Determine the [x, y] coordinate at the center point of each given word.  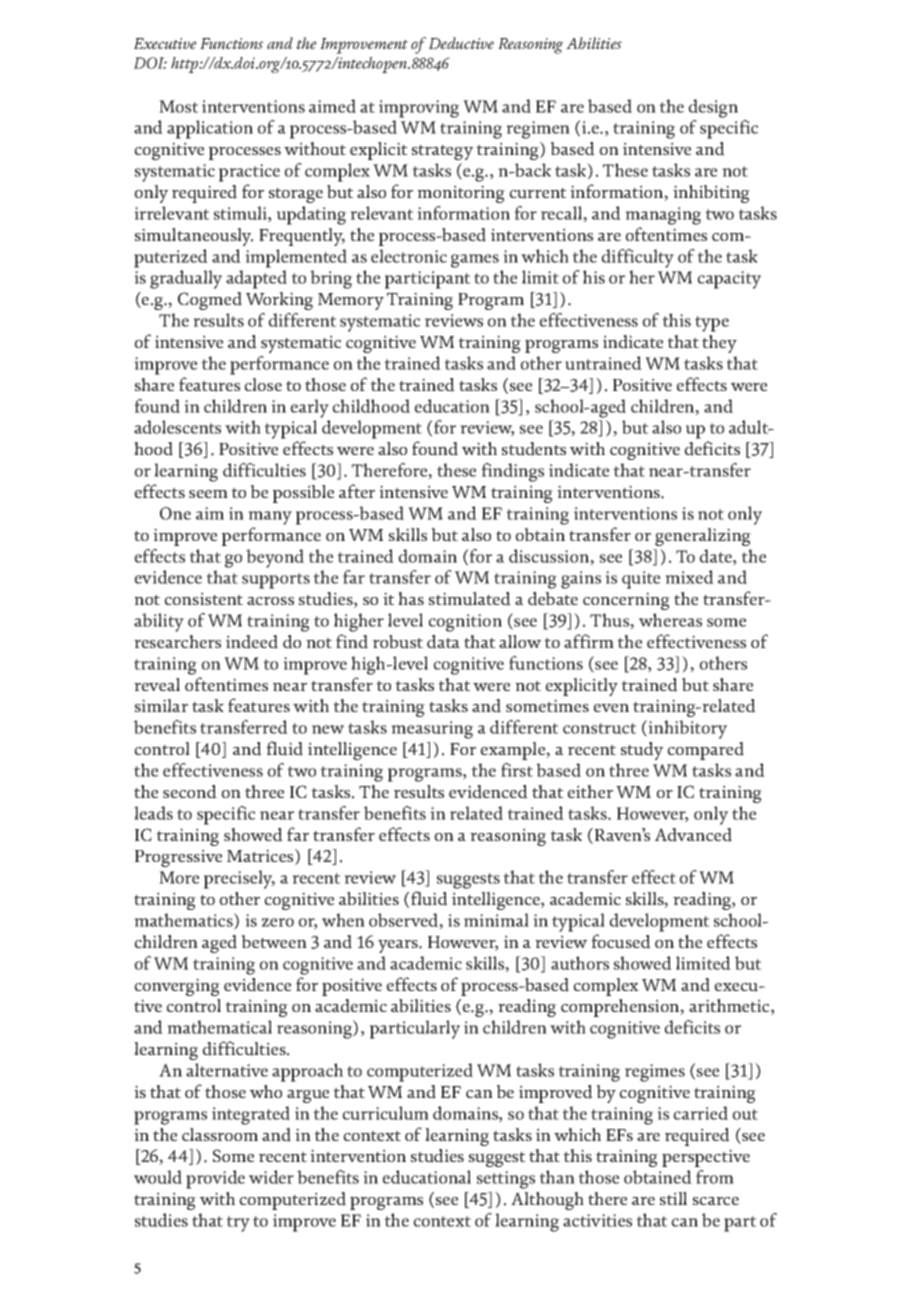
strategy [442, 152]
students [534, 449]
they [719, 344]
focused [621, 941]
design [713, 108]
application [210, 129]
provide [215, 1179]
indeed [252, 642]
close [263, 384]
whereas [670, 620]
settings [506, 1180]
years [399, 946]
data [443, 642]
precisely [239, 879]
